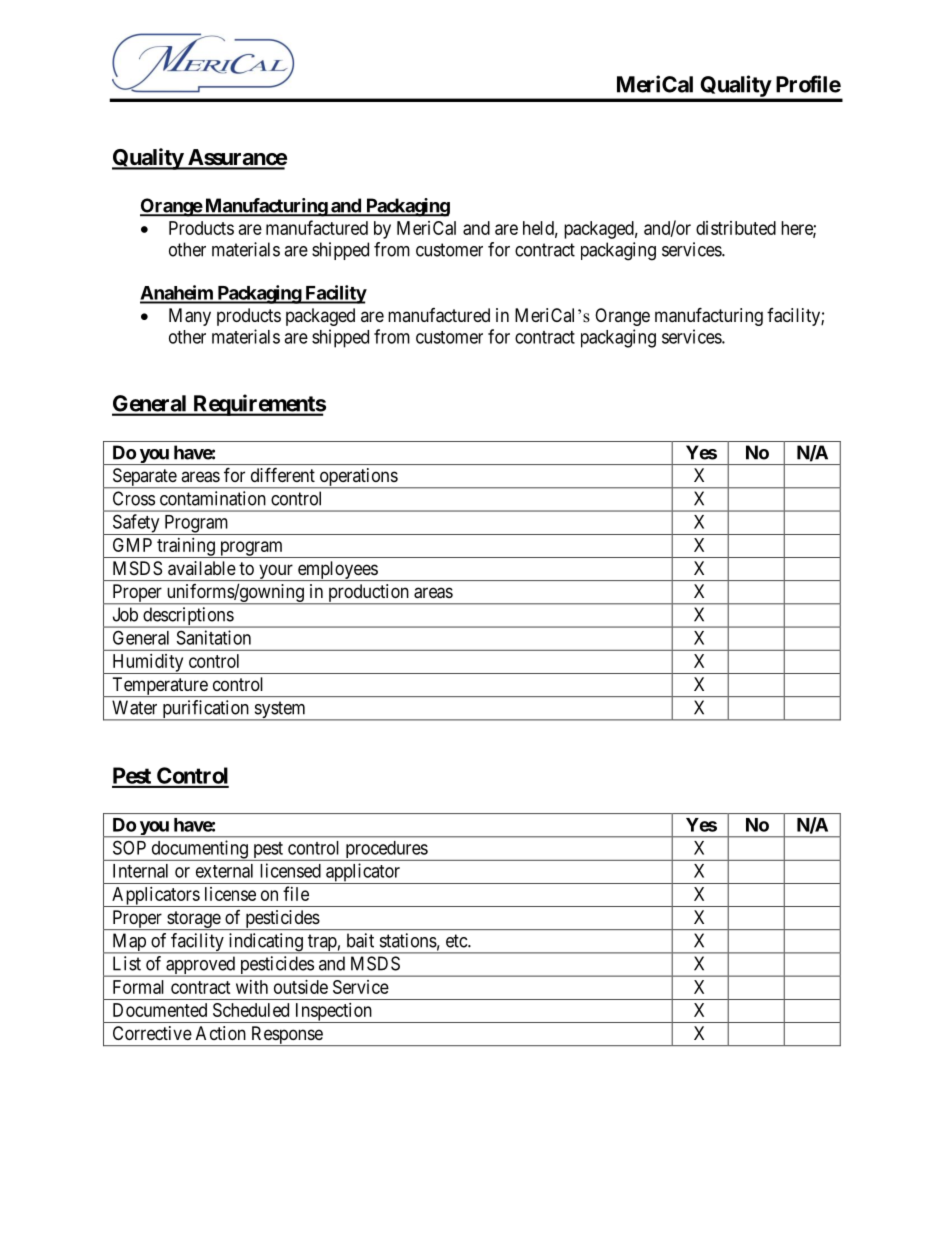 The width and height of the screenshot is (952, 1233). I want to click on bait, so click(360, 940).
